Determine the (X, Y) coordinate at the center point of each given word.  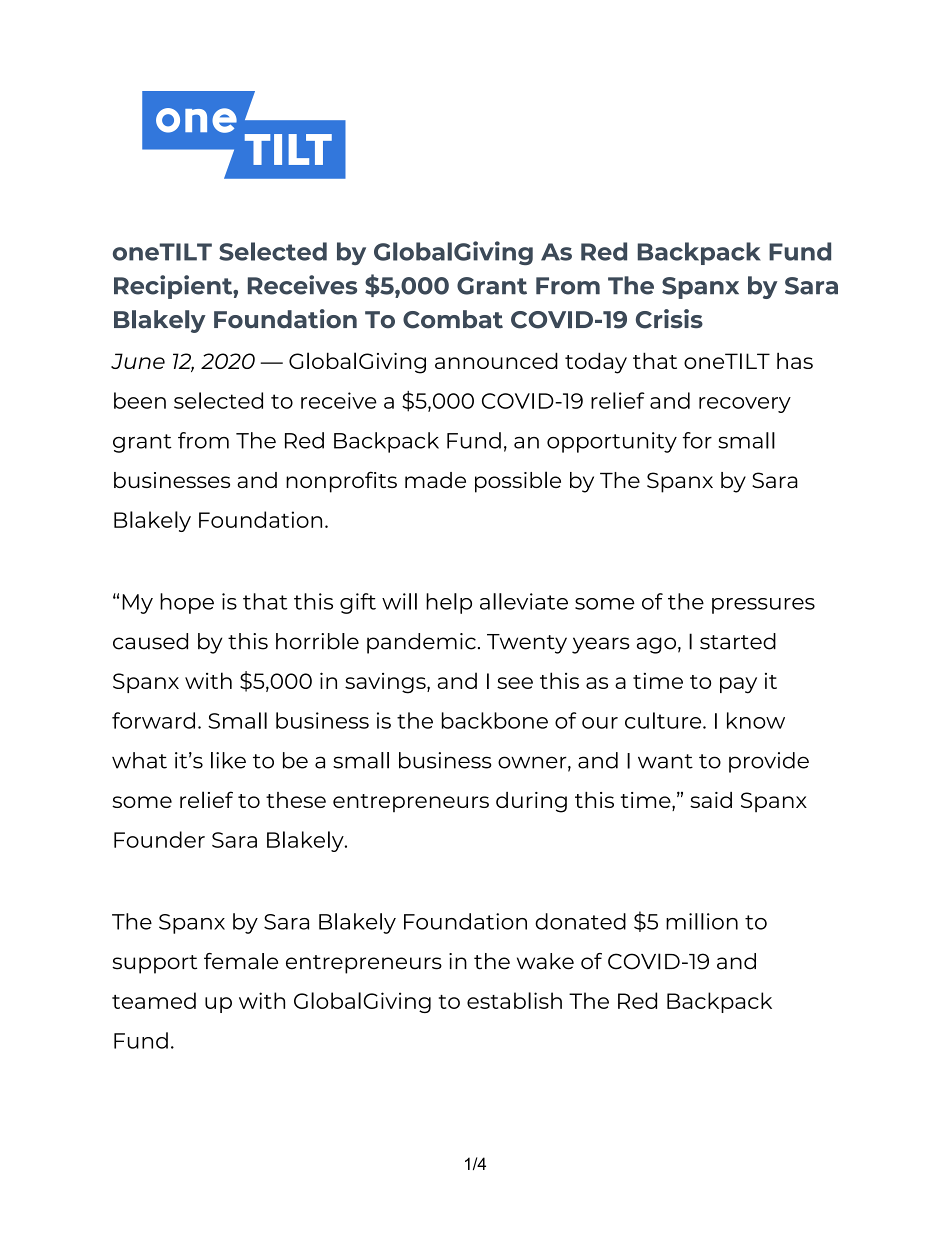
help (449, 603)
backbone (495, 720)
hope (187, 603)
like (228, 760)
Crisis (669, 319)
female (241, 961)
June (138, 361)
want (665, 761)
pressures (763, 606)
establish (514, 1000)
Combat (453, 319)
